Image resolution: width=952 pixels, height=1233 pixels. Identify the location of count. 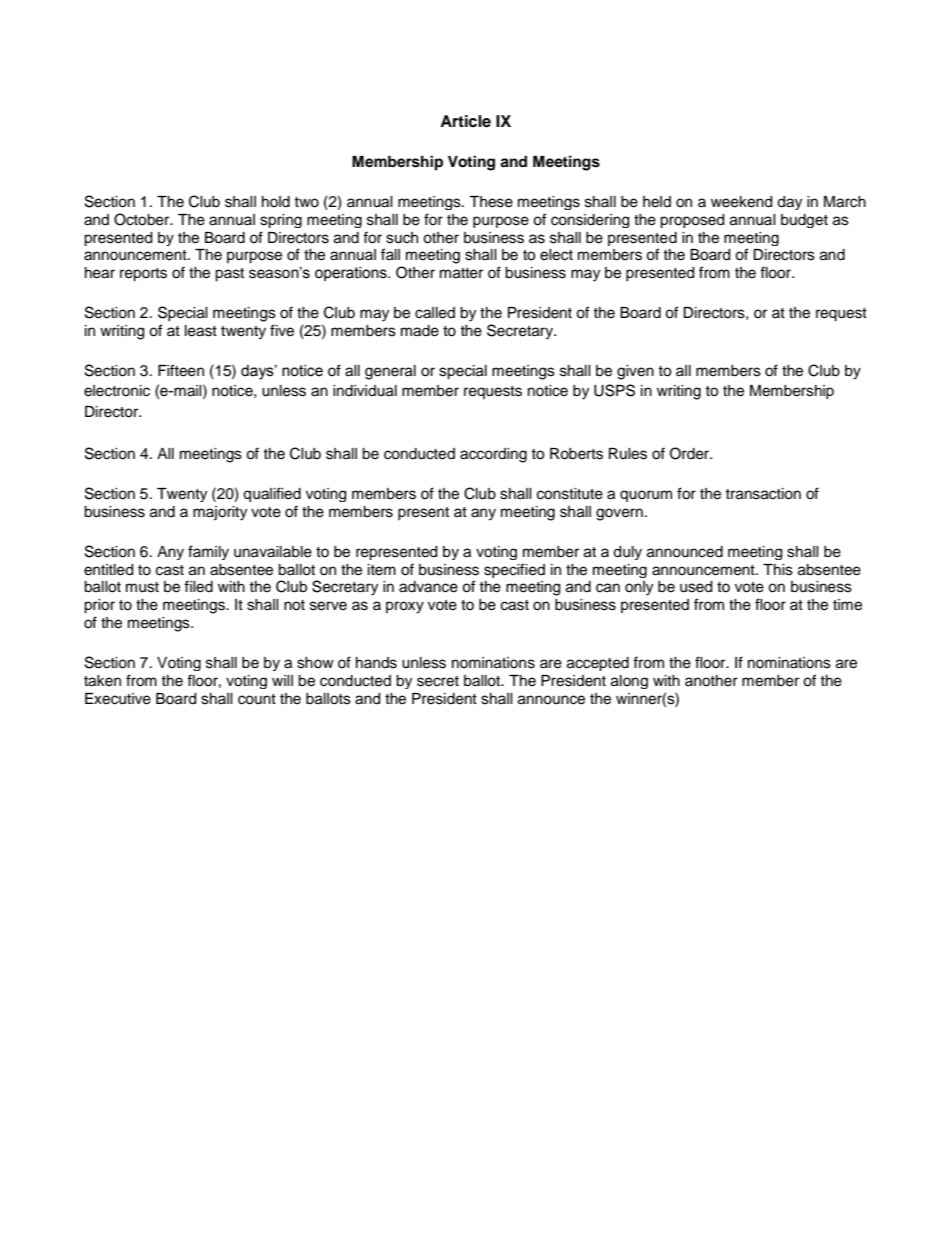
(257, 699).
